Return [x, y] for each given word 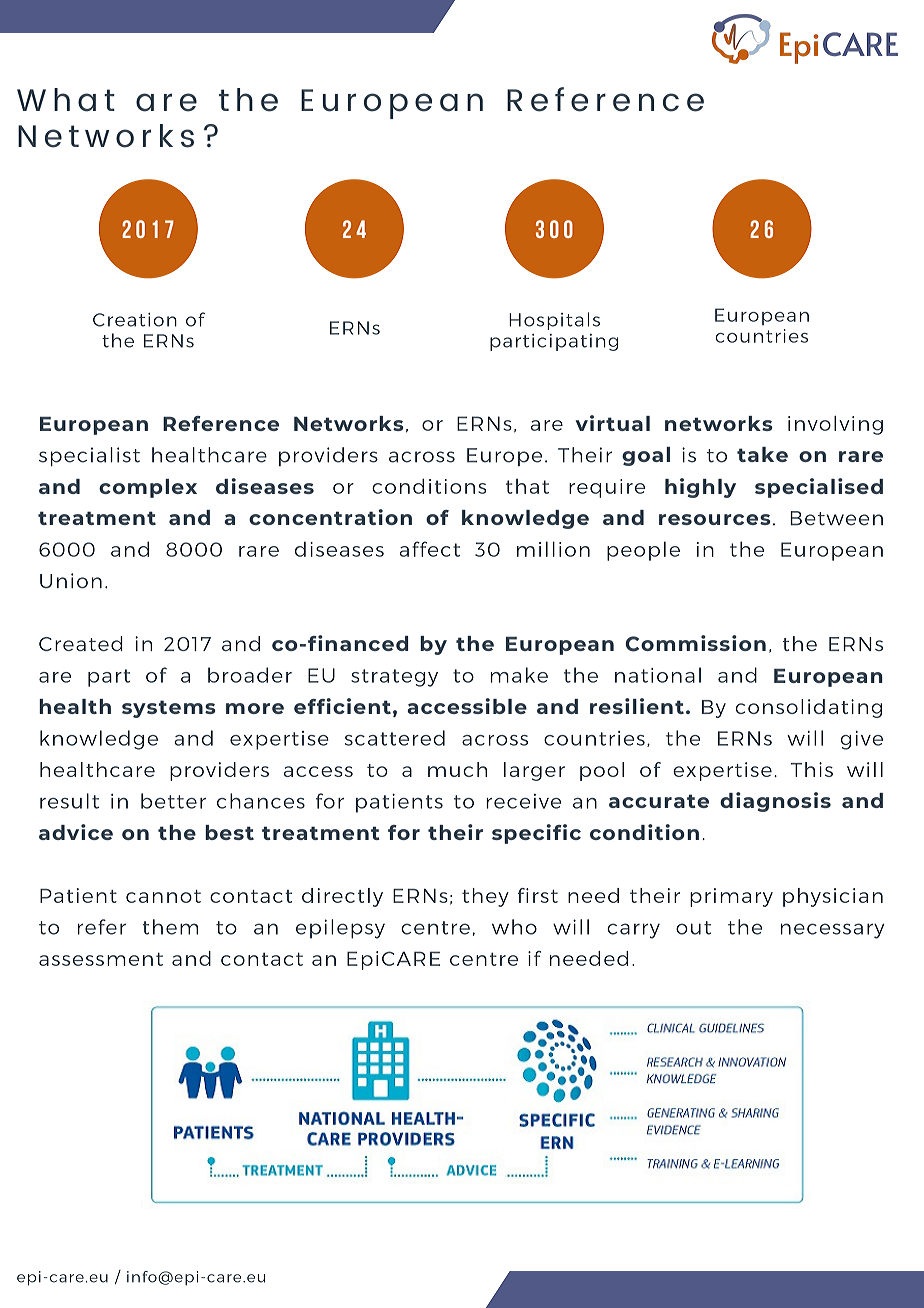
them [170, 927]
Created [81, 643]
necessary [832, 931]
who [514, 927]
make [519, 675]
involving [835, 425]
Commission [695, 643]
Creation [135, 320]
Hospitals [554, 321]
